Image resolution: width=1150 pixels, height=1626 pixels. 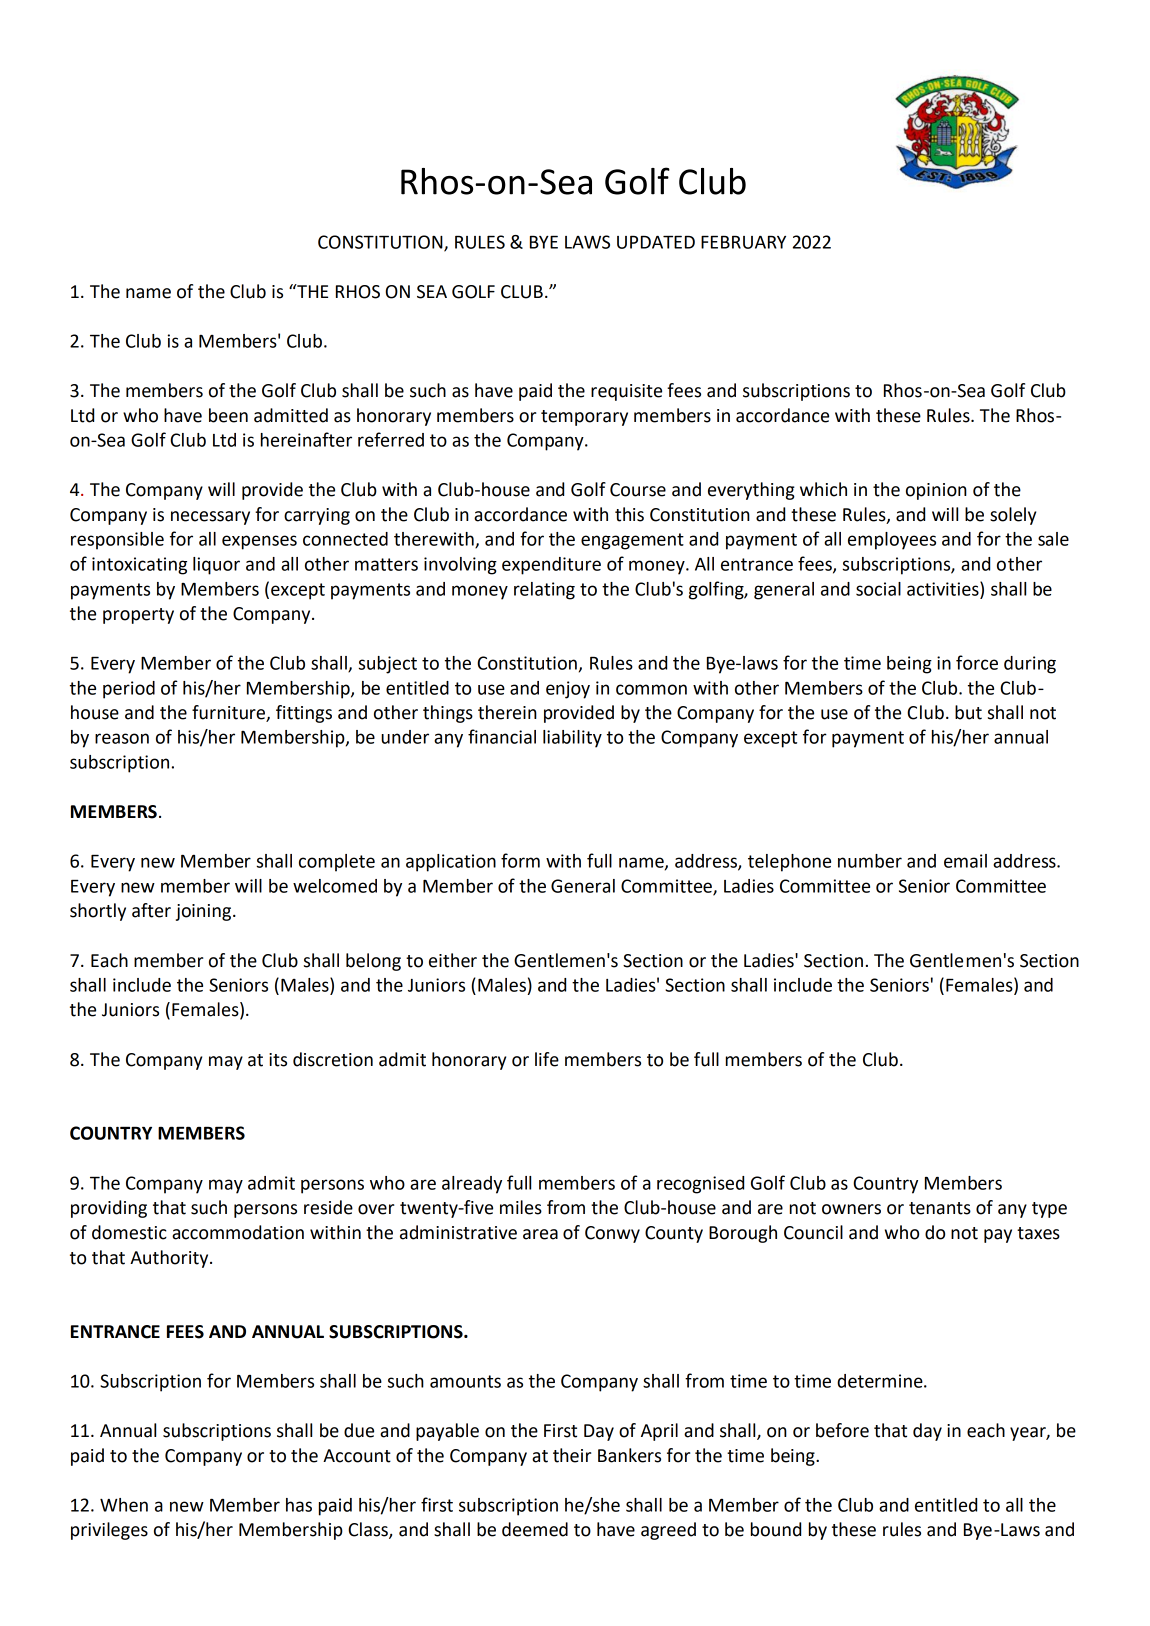 What do you see at coordinates (743, 242) in the document?
I see `FEBRUARY` at bounding box center [743, 242].
